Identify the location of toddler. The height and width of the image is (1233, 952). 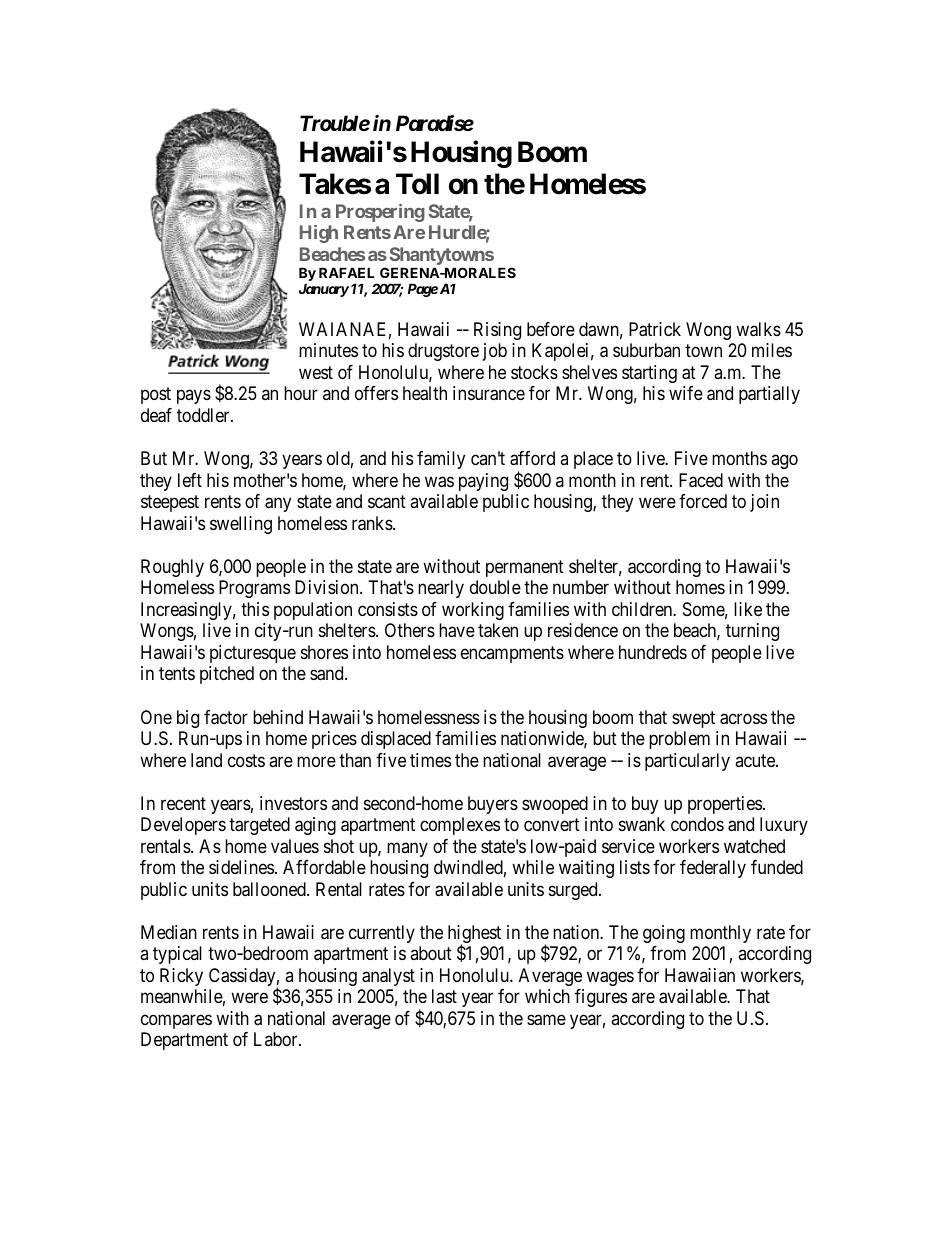
(204, 415).
